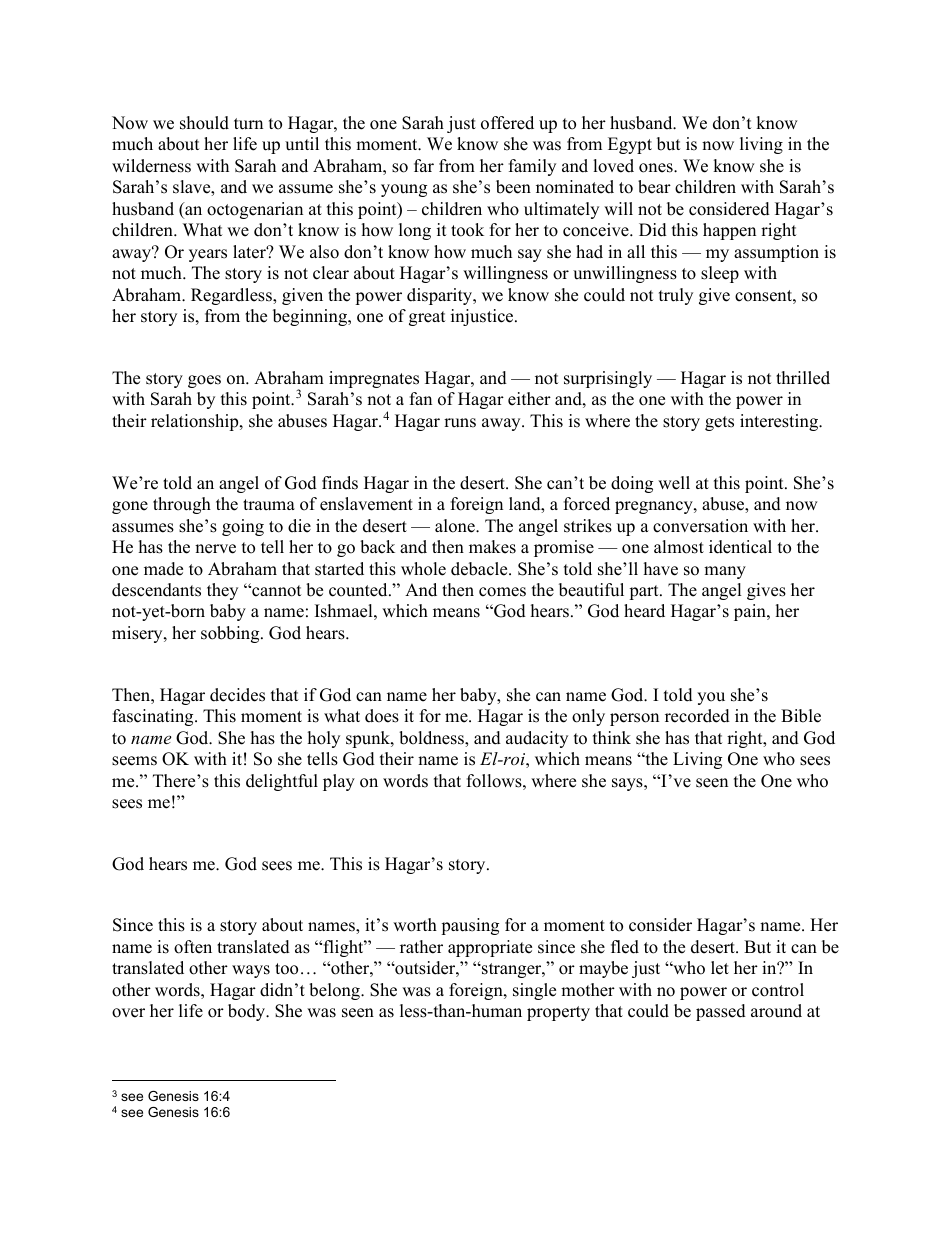 This image has height=1233, width=952. I want to click on nerve, so click(215, 549).
